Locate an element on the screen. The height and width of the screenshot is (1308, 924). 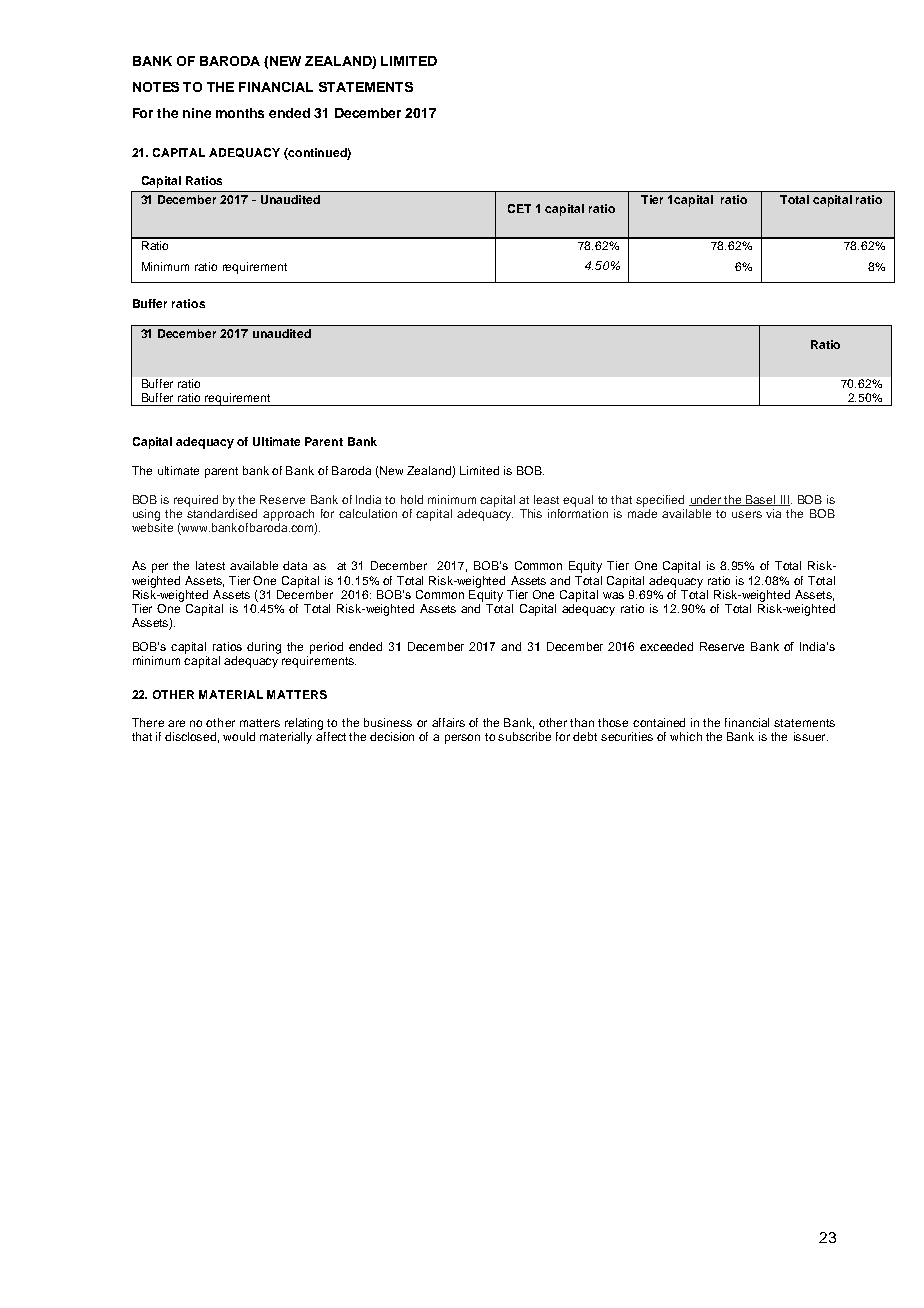
required is located at coordinates (196, 501).
